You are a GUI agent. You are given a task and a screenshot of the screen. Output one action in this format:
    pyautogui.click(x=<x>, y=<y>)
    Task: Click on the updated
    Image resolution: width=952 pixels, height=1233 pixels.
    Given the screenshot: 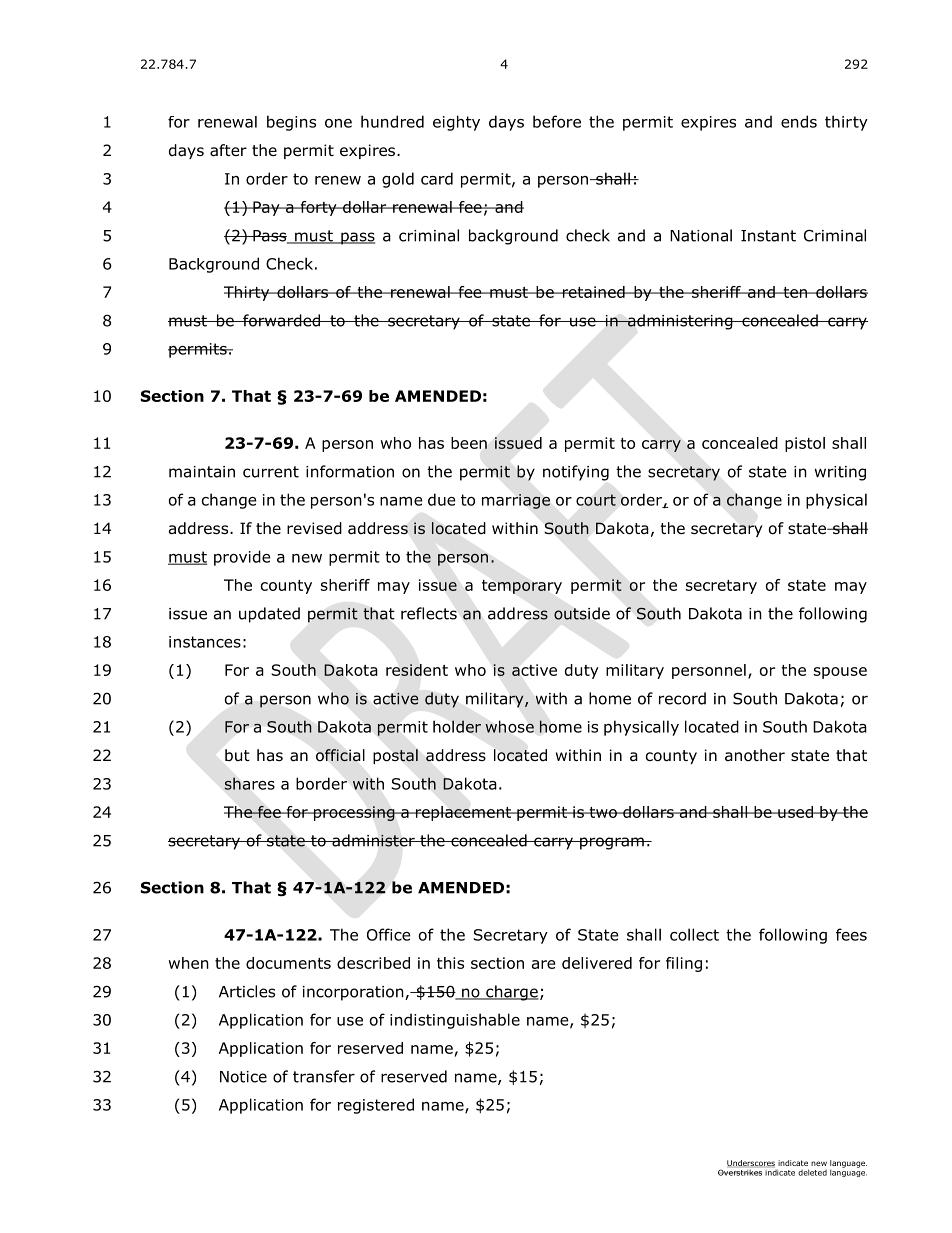 What is the action you would take?
    pyautogui.click(x=269, y=615)
